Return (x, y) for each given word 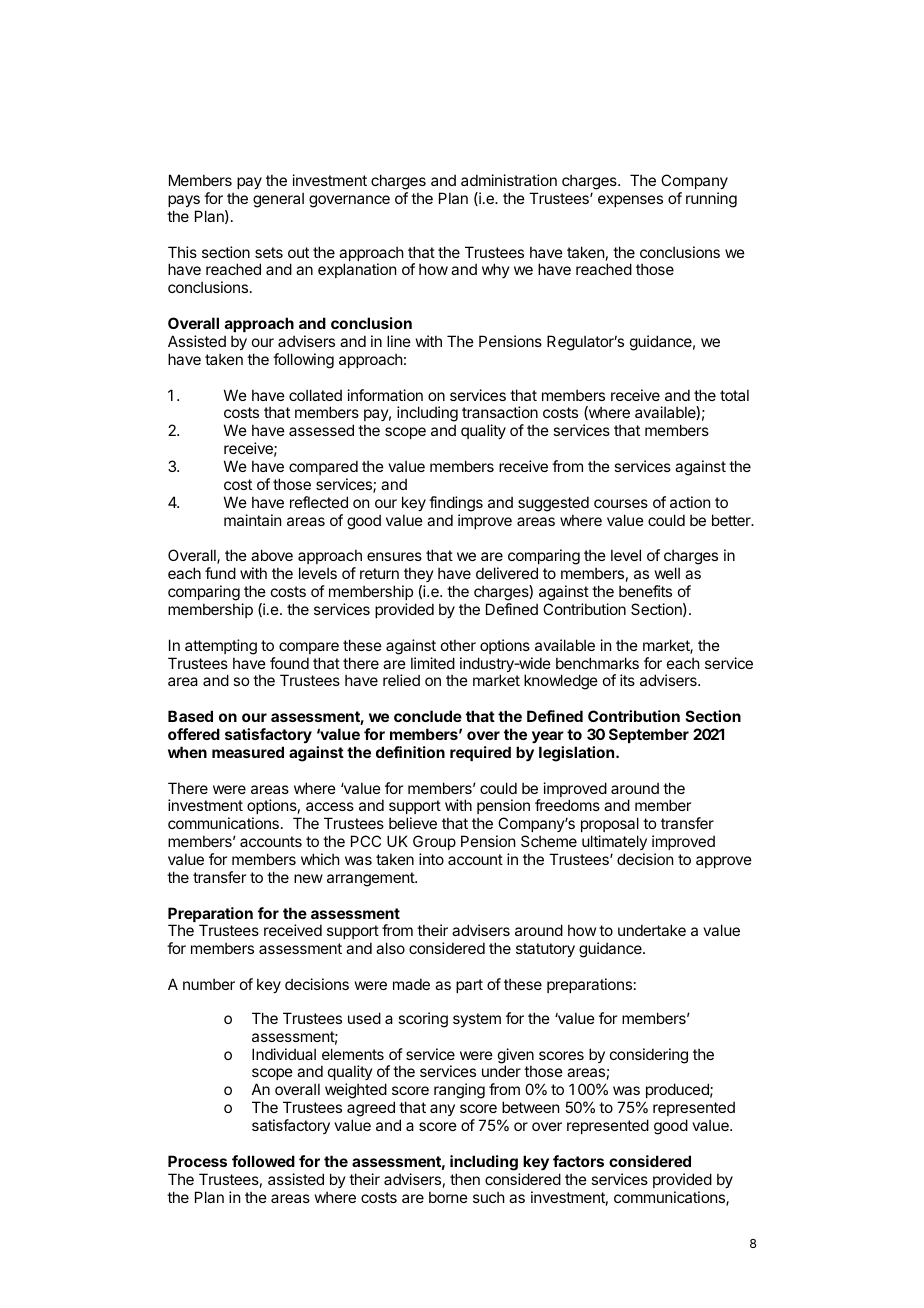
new (308, 878)
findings (456, 504)
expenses (630, 201)
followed (263, 1161)
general (278, 200)
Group (434, 842)
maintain (252, 520)
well (667, 573)
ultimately (614, 842)
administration (509, 180)
